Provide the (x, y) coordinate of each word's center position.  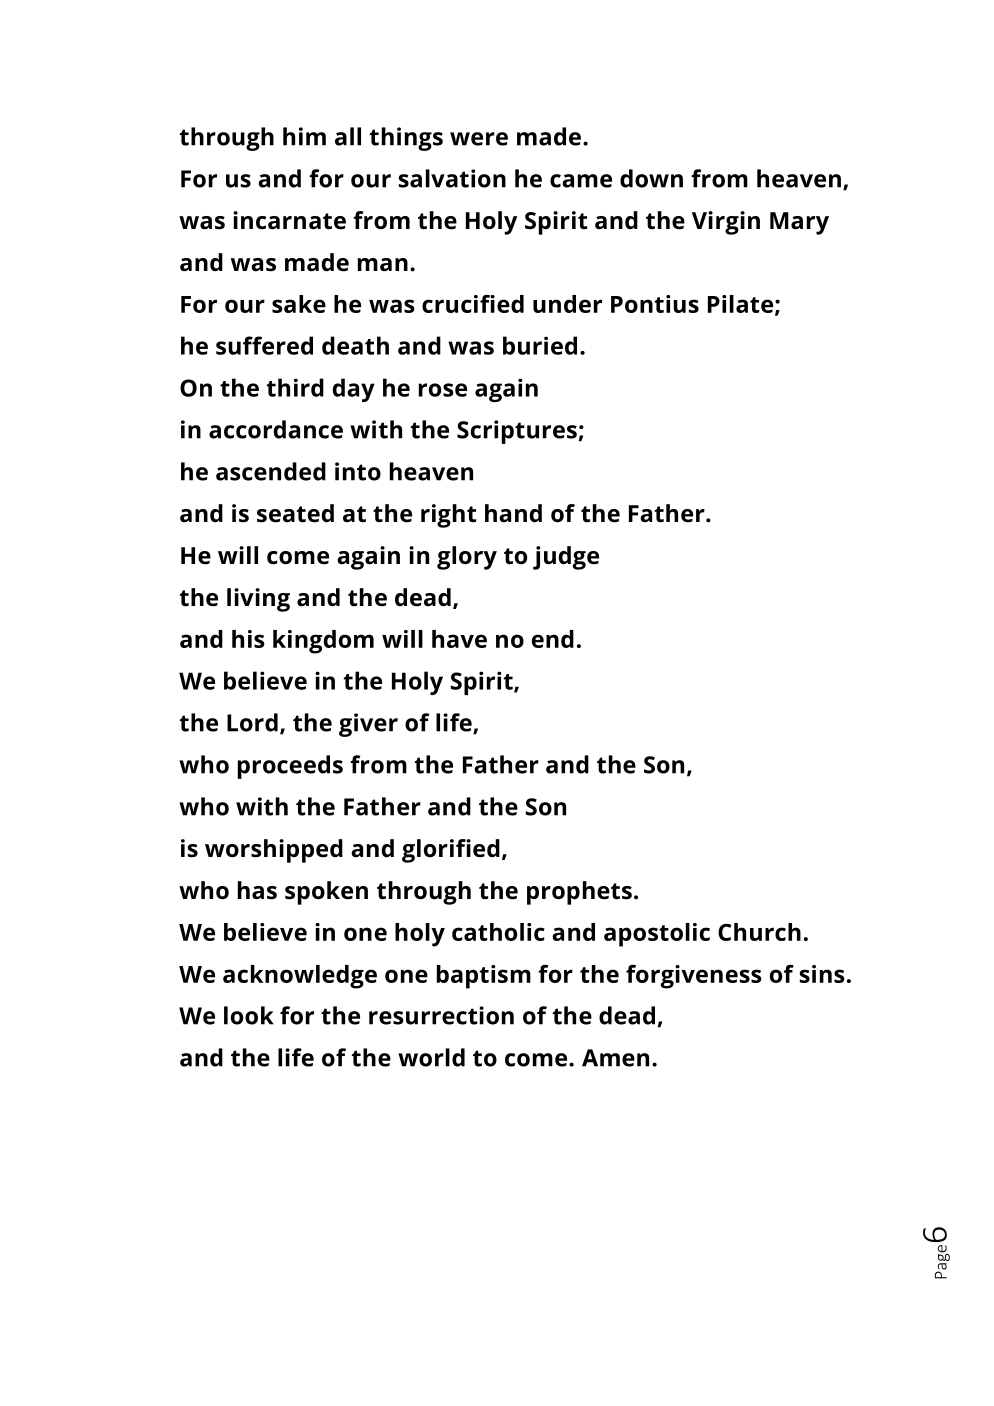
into (358, 471)
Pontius (655, 304)
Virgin (726, 223)
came (581, 181)
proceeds (290, 767)
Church (759, 932)
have (459, 639)
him (304, 136)
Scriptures (517, 432)
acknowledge (300, 977)
